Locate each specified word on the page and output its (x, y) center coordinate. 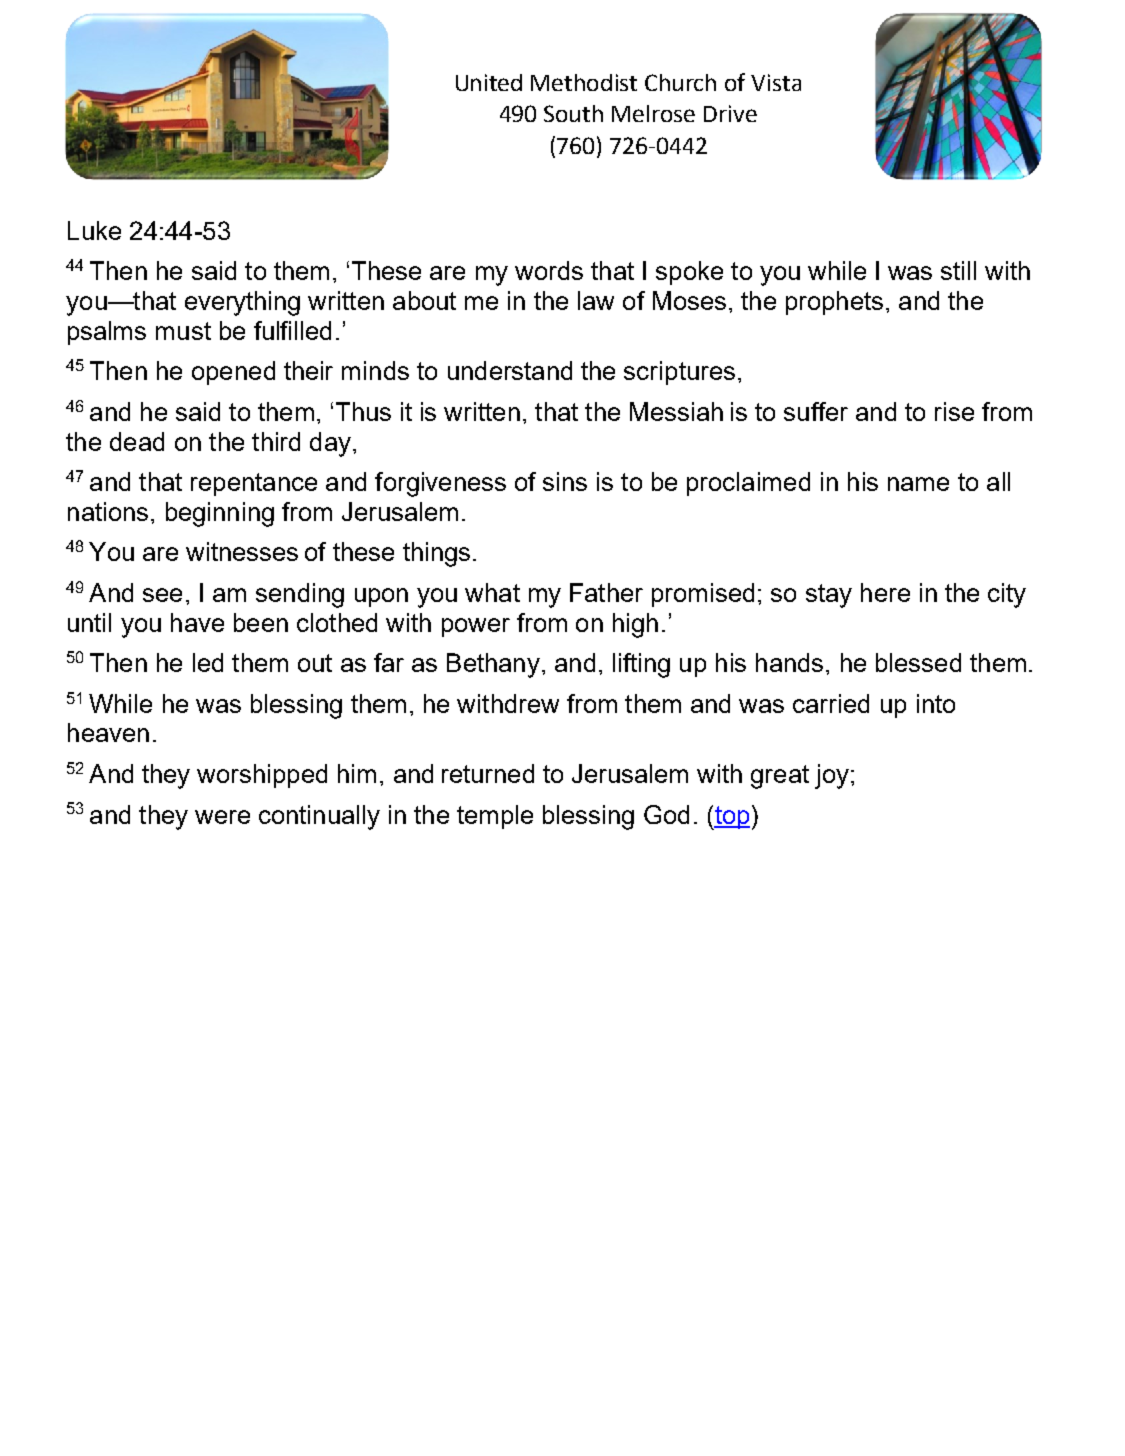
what (492, 592)
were (222, 817)
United (489, 82)
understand (510, 370)
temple (495, 817)
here (885, 592)
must (183, 331)
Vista (776, 82)
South (573, 113)
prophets (834, 303)
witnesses (242, 551)
